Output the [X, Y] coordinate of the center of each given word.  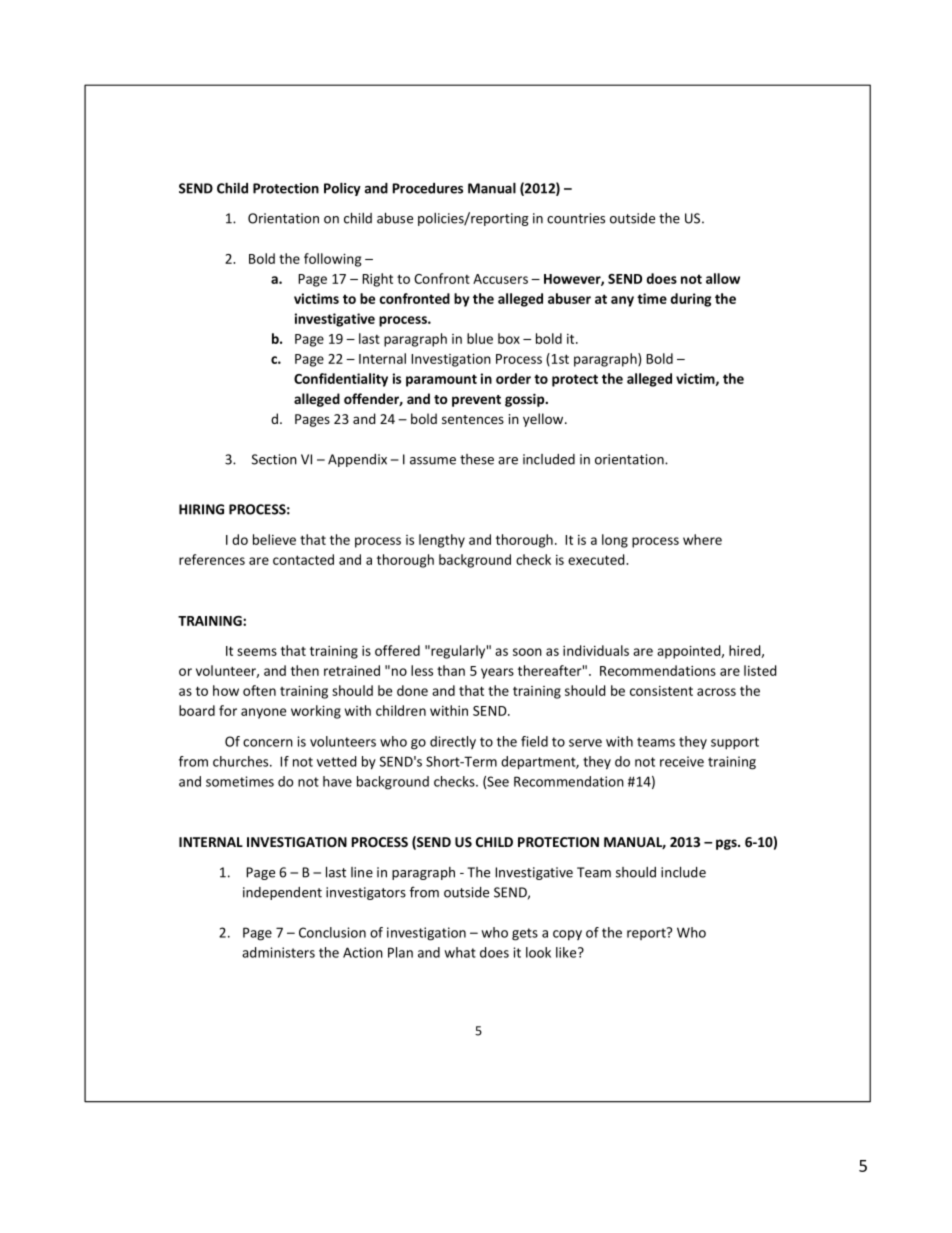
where [702, 539]
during [691, 300]
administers [278, 952]
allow [723, 278]
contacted [303, 559]
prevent [476, 401]
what [460, 952]
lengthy [442, 541]
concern [268, 743]
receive [682, 761]
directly [453, 742]
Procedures [427, 188]
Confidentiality [341, 380]
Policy [342, 189]
